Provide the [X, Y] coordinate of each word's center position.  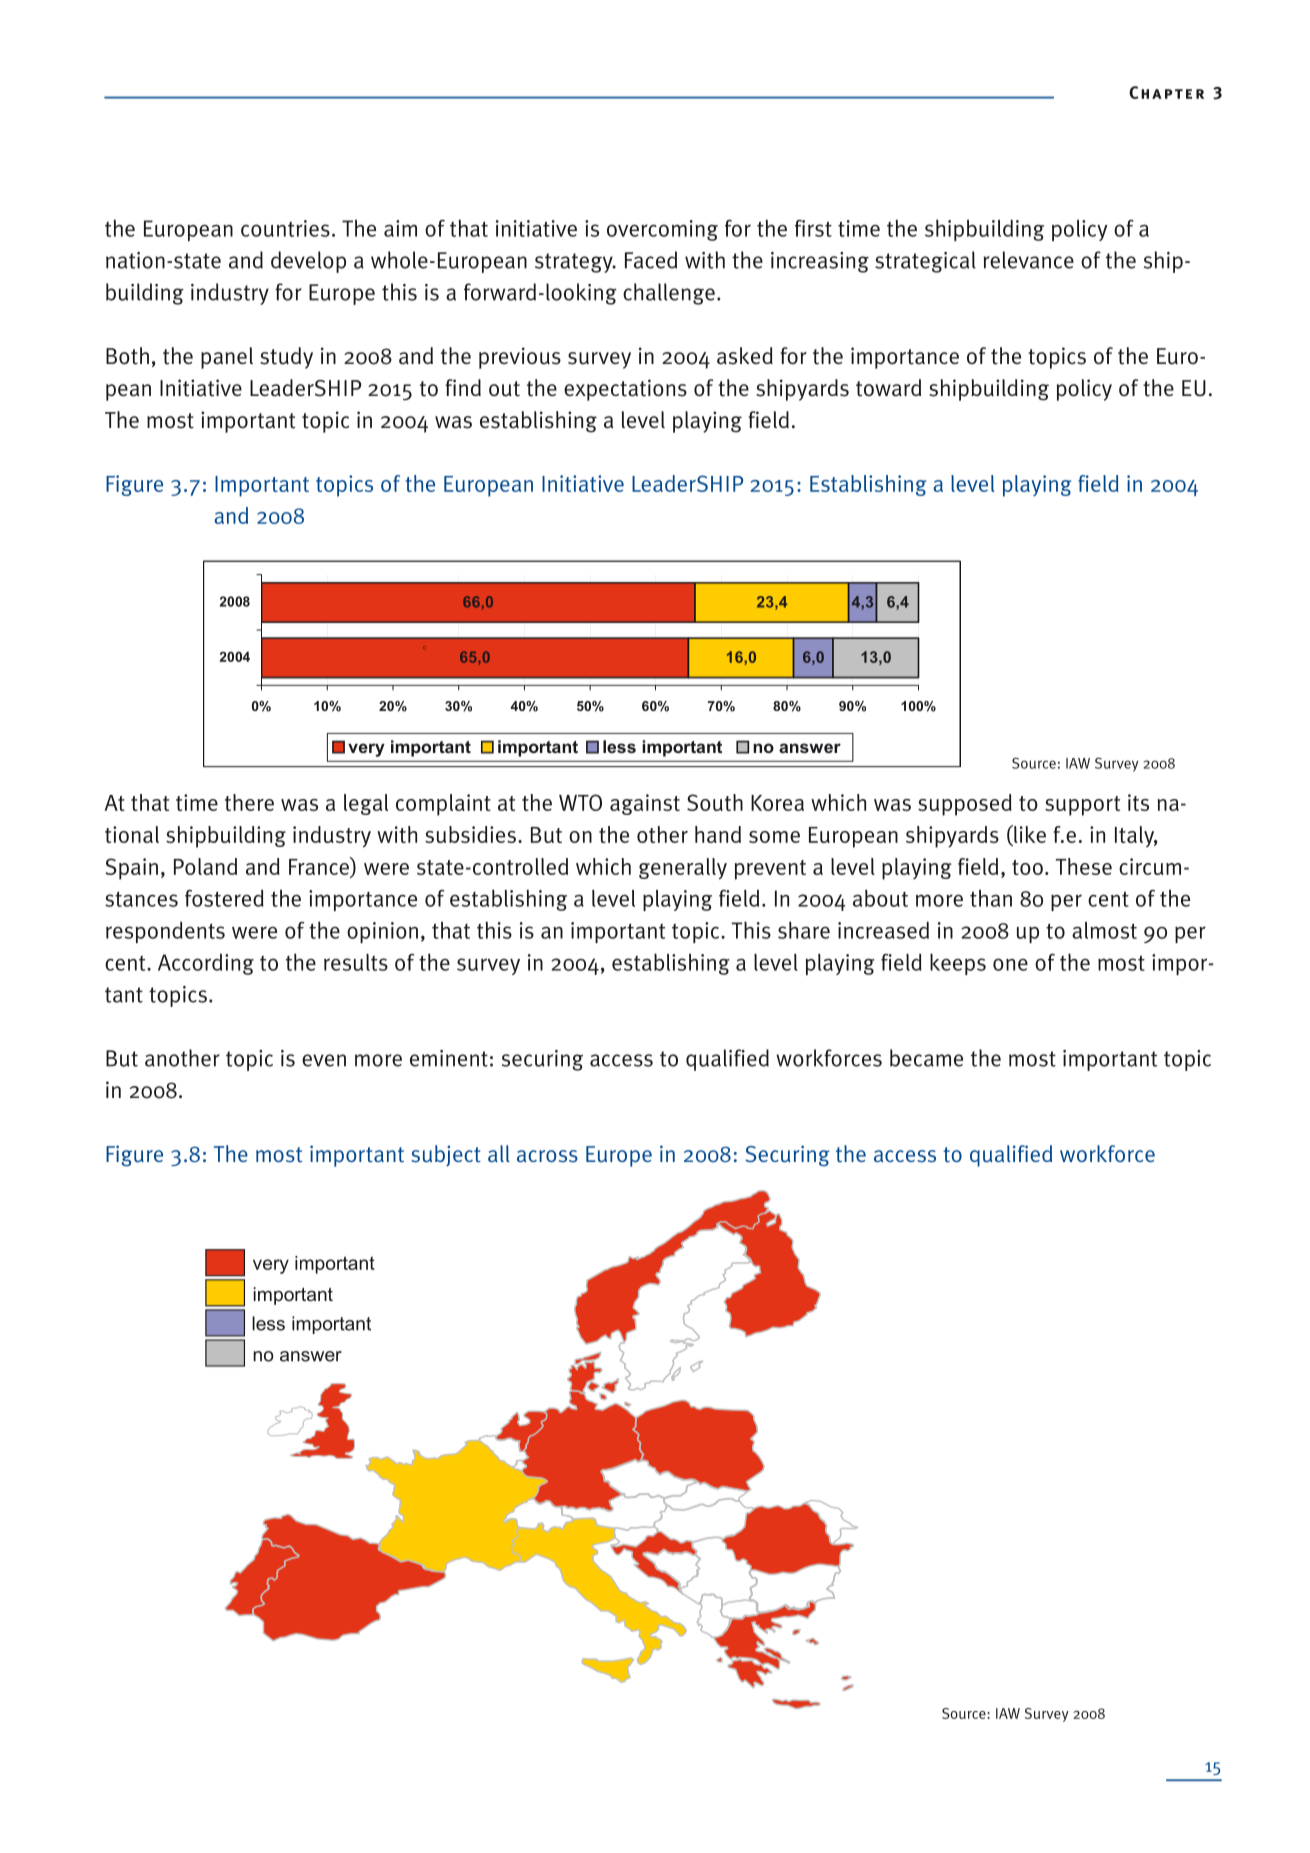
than [991, 898]
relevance [1028, 260]
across [547, 1156]
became [926, 1058]
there [249, 802]
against [645, 804]
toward [888, 388]
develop [308, 262]
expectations [625, 390]
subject [446, 1156]
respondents [165, 932]
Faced [651, 260]
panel [227, 358]
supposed [965, 805]
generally [683, 869]
